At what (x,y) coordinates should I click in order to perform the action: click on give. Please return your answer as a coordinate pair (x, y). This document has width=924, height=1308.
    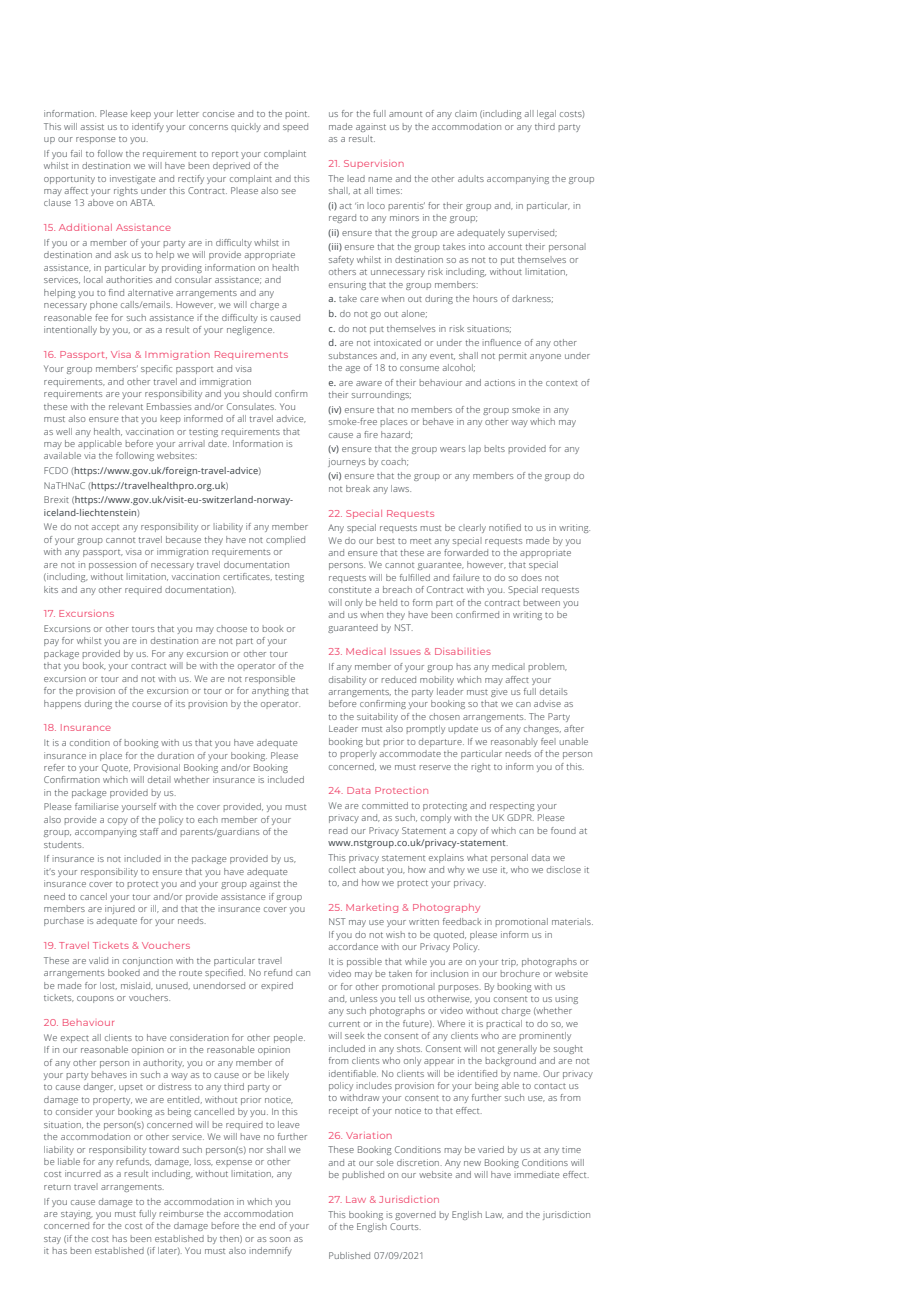
    Looking at the image, I should click on (499, 693).
